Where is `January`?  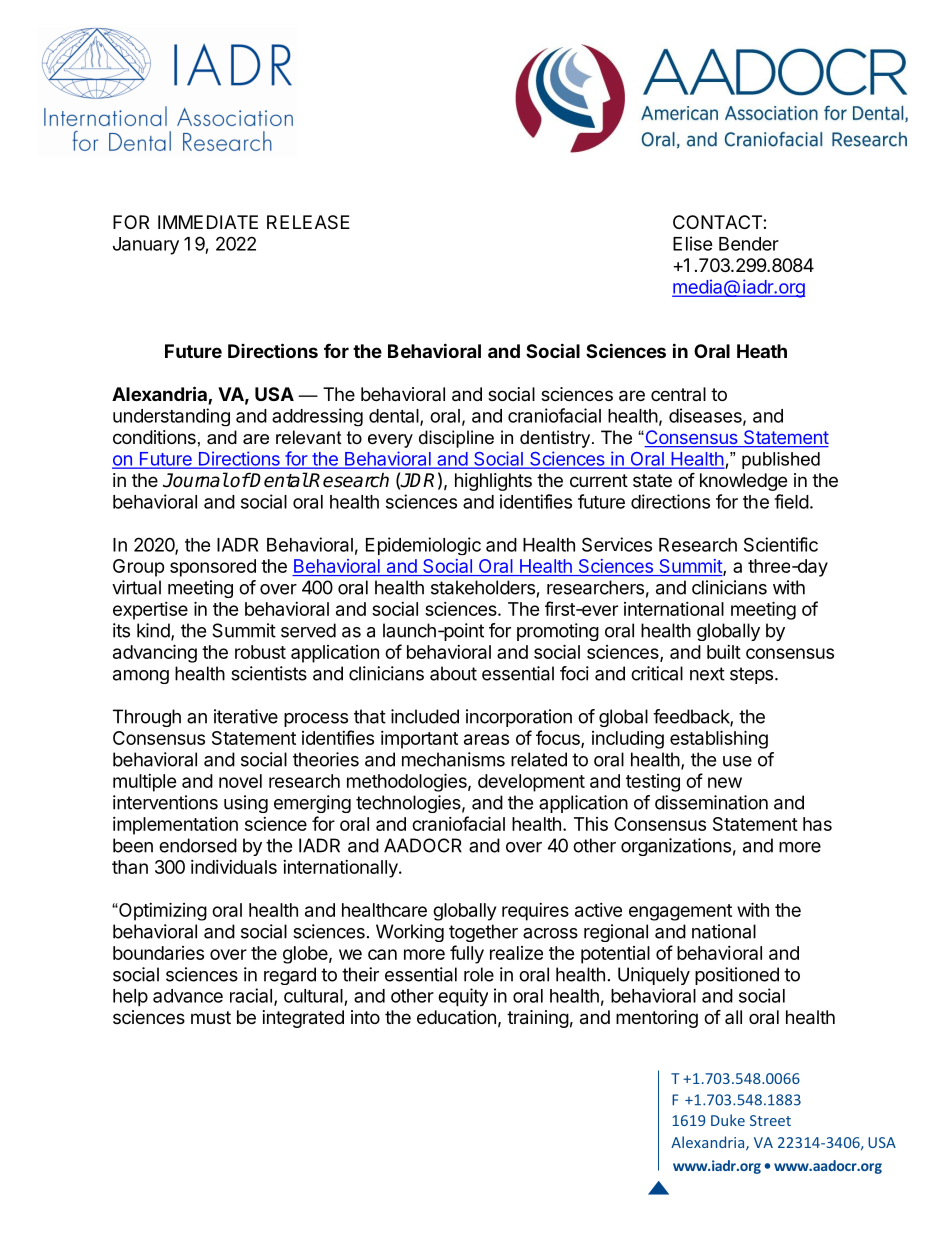
January is located at coordinates (146, 246).
